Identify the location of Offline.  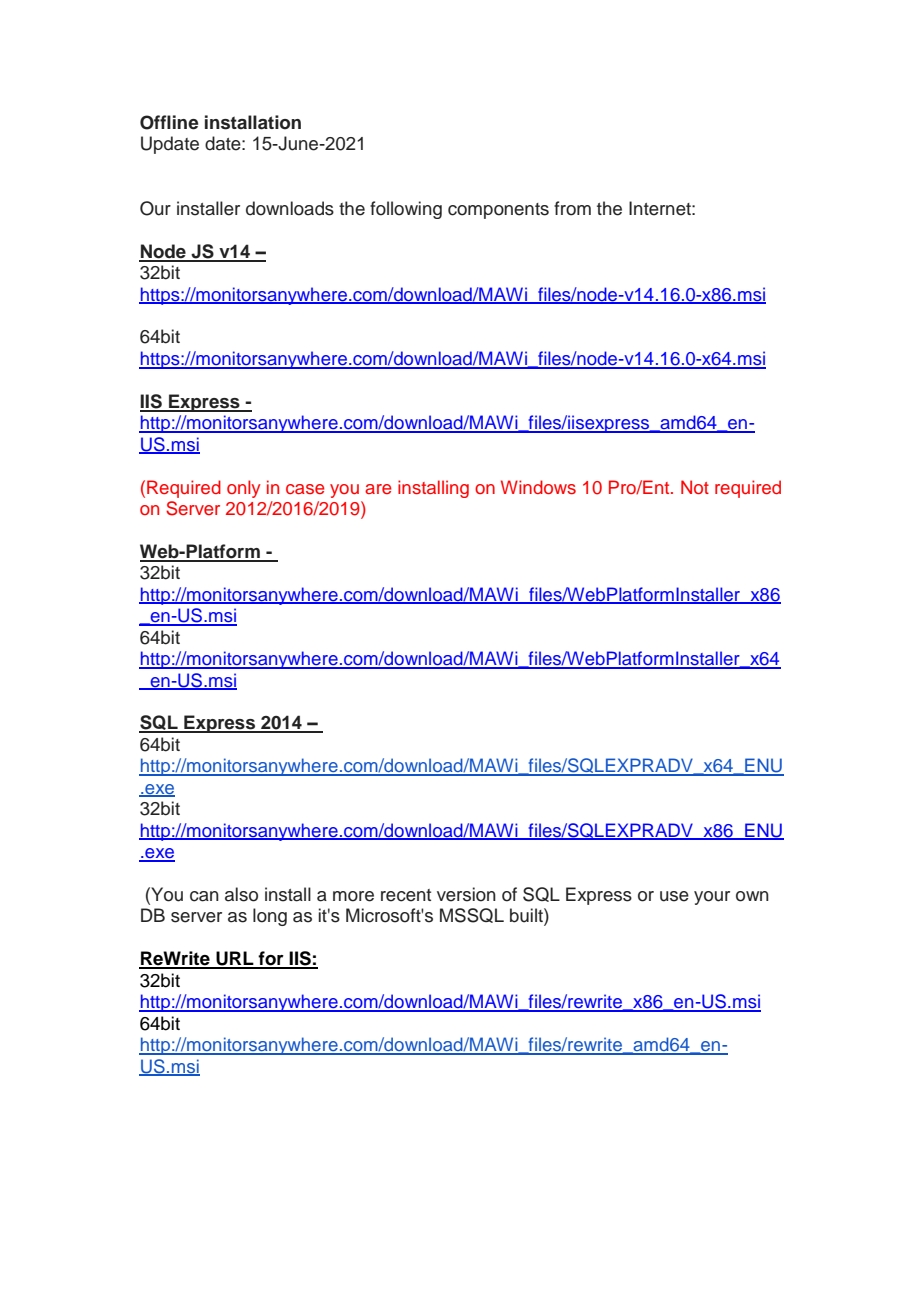
(169, 122).
